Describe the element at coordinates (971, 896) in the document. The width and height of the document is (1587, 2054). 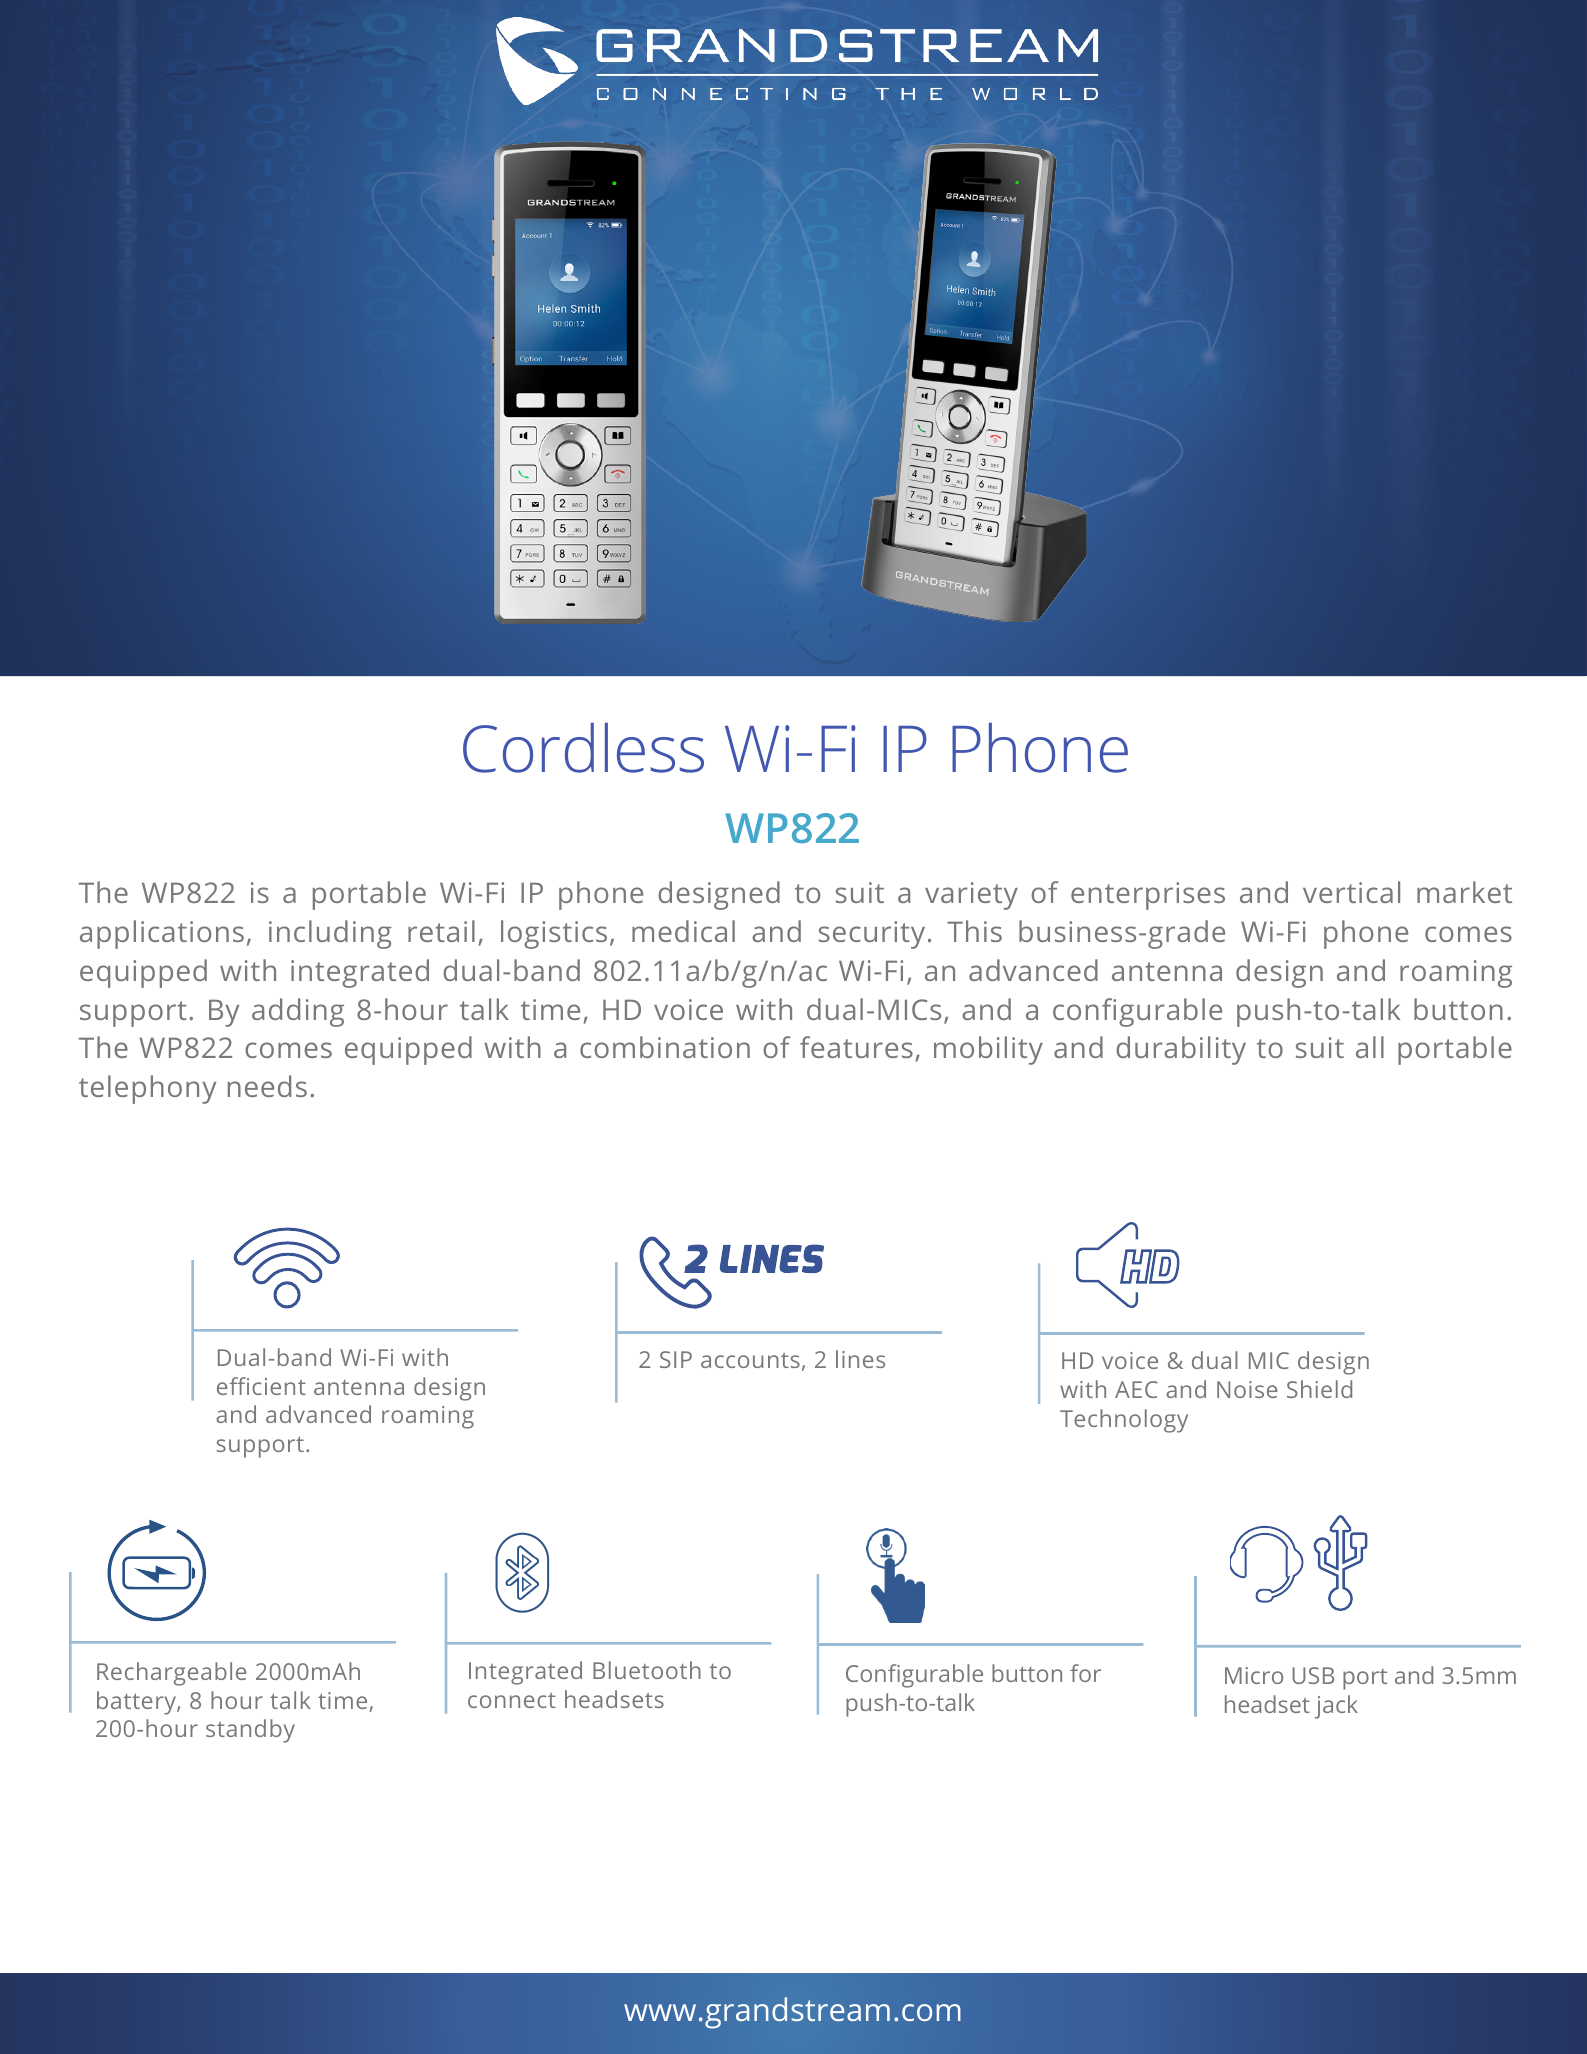
I see `variety` at that location.
